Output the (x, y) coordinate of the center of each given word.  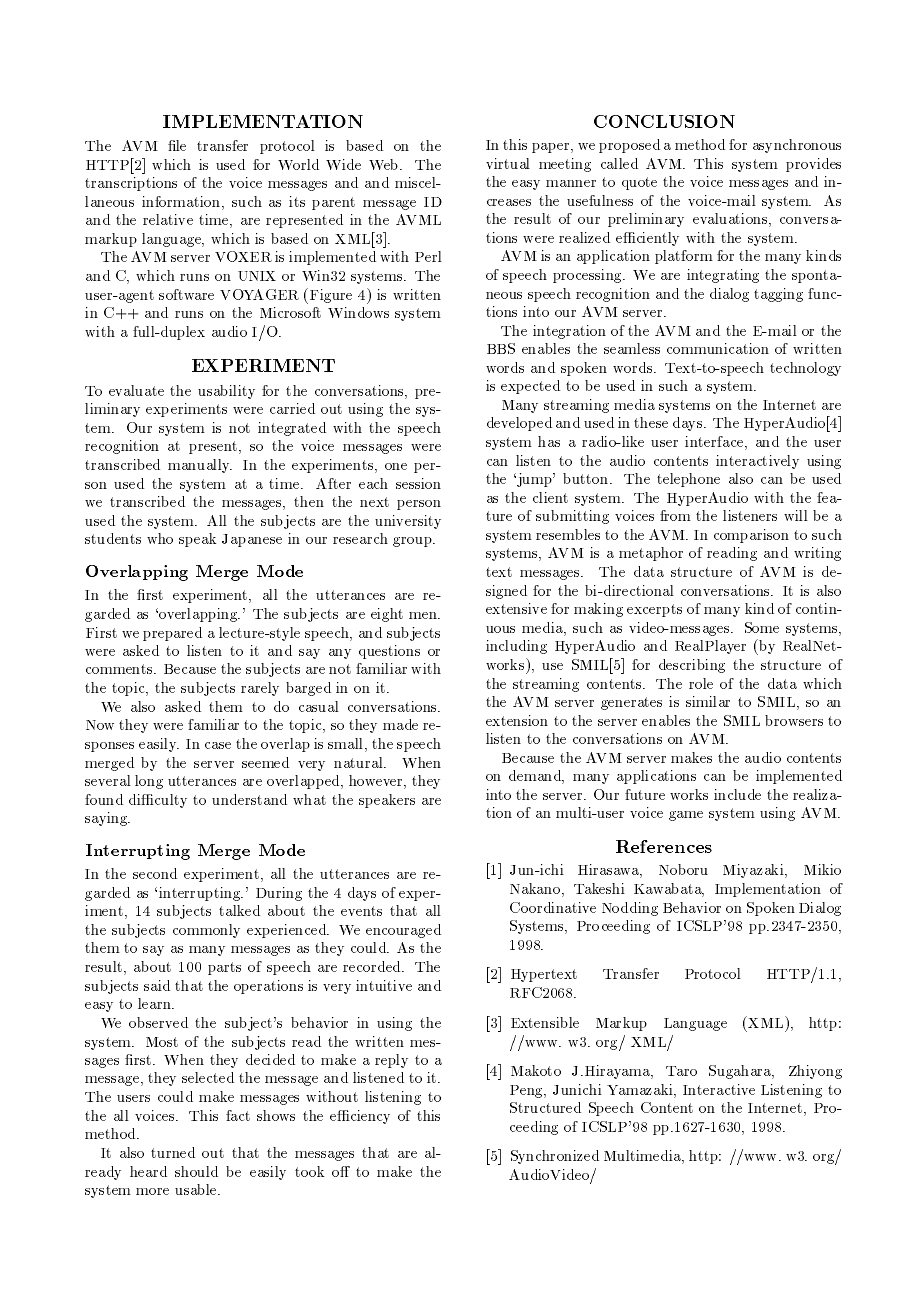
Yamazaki (641, 1091)
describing (692, 666)
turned (173, 1152)
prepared (172, 634)
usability (226, 392)
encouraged (403, 931)
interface (715, 443)
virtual (508, 163)
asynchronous (797, 146)
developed (519, 424)
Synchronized (555, 1157)
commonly (206, 931)
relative (168, 219)
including (516, 647)
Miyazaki (755, 871)
